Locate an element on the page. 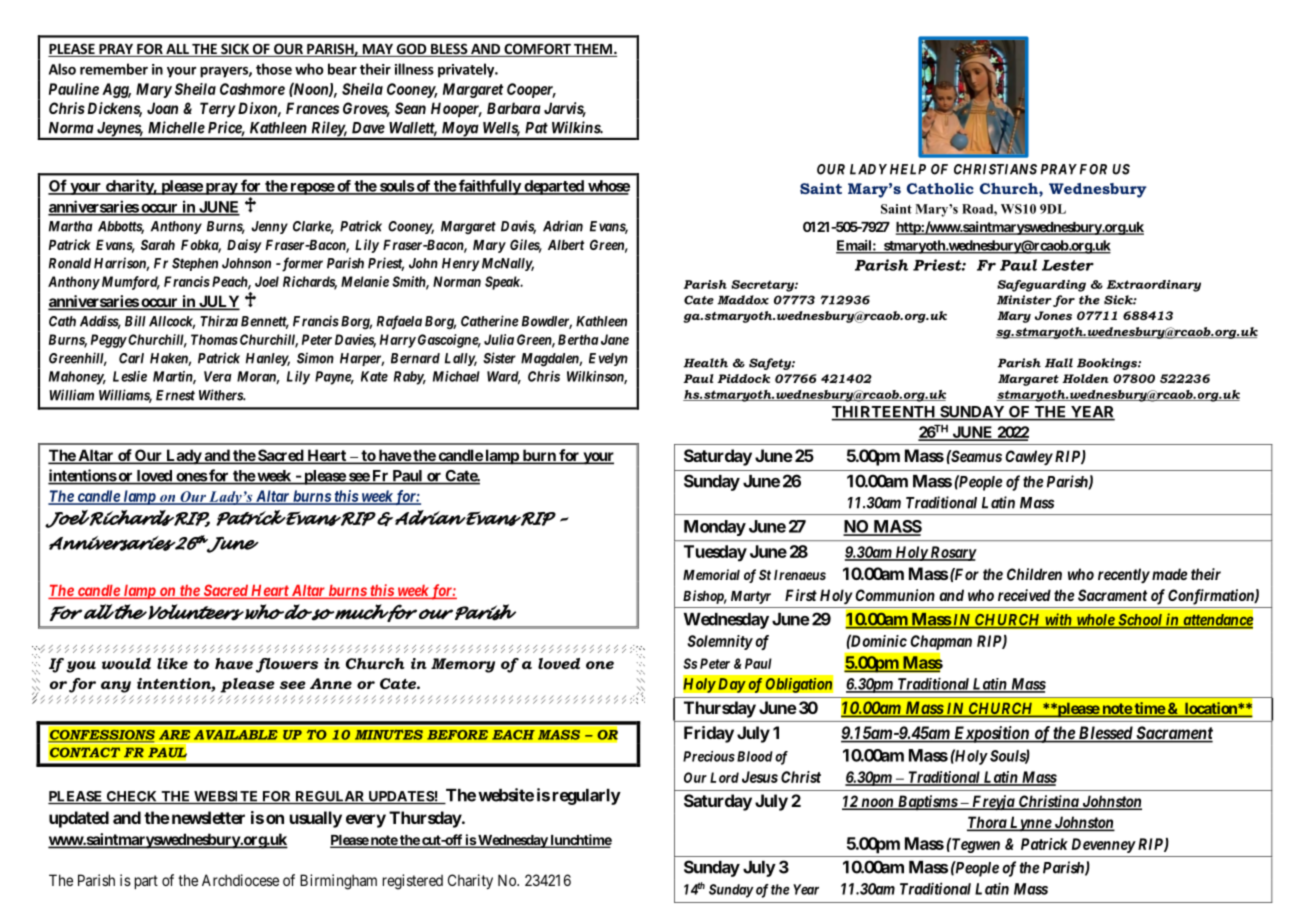 This image has height=924, width=1307. Lynne is located at coordinates (1030, 824).
